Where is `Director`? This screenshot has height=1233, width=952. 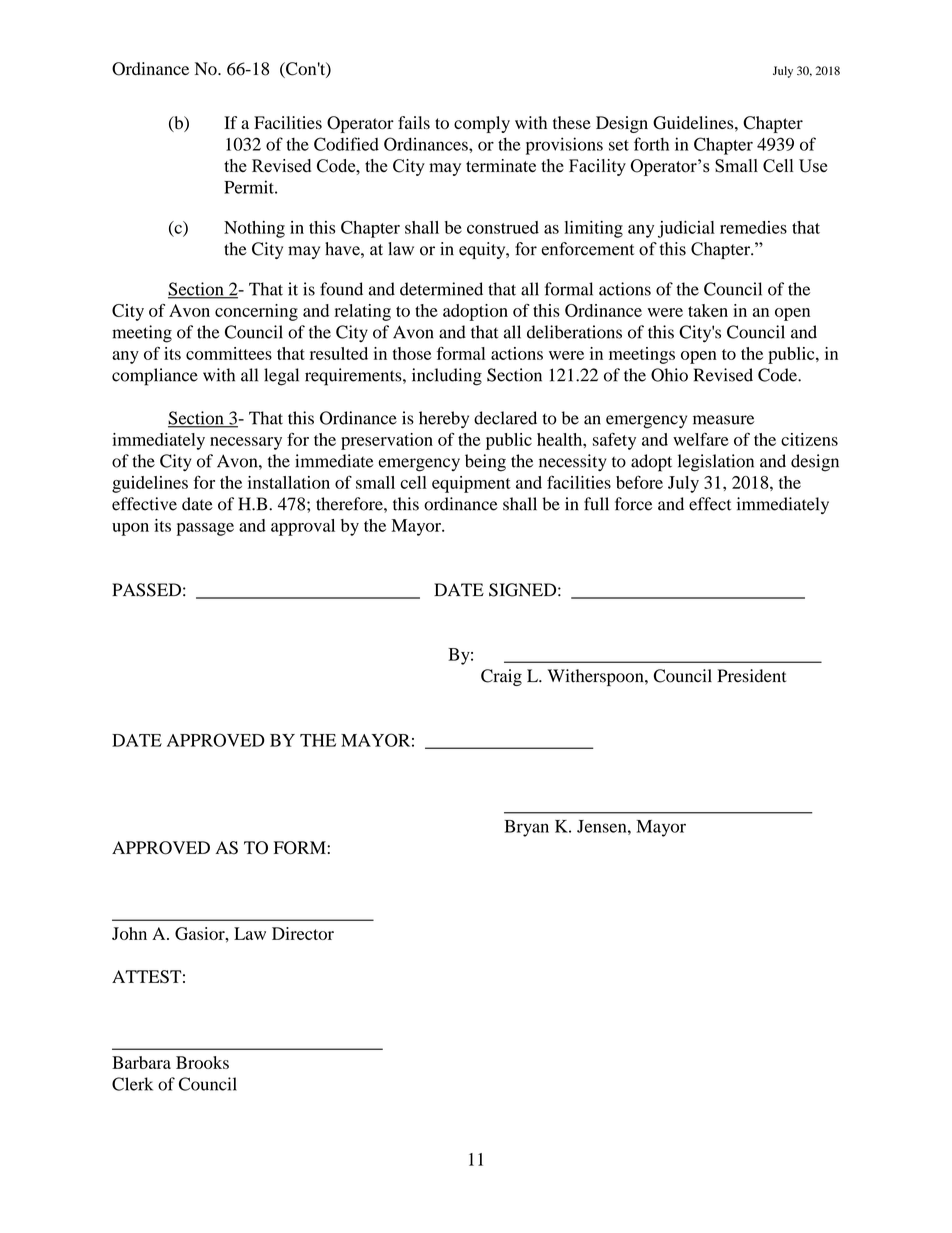 Director is located at coordinates (303, 933).
